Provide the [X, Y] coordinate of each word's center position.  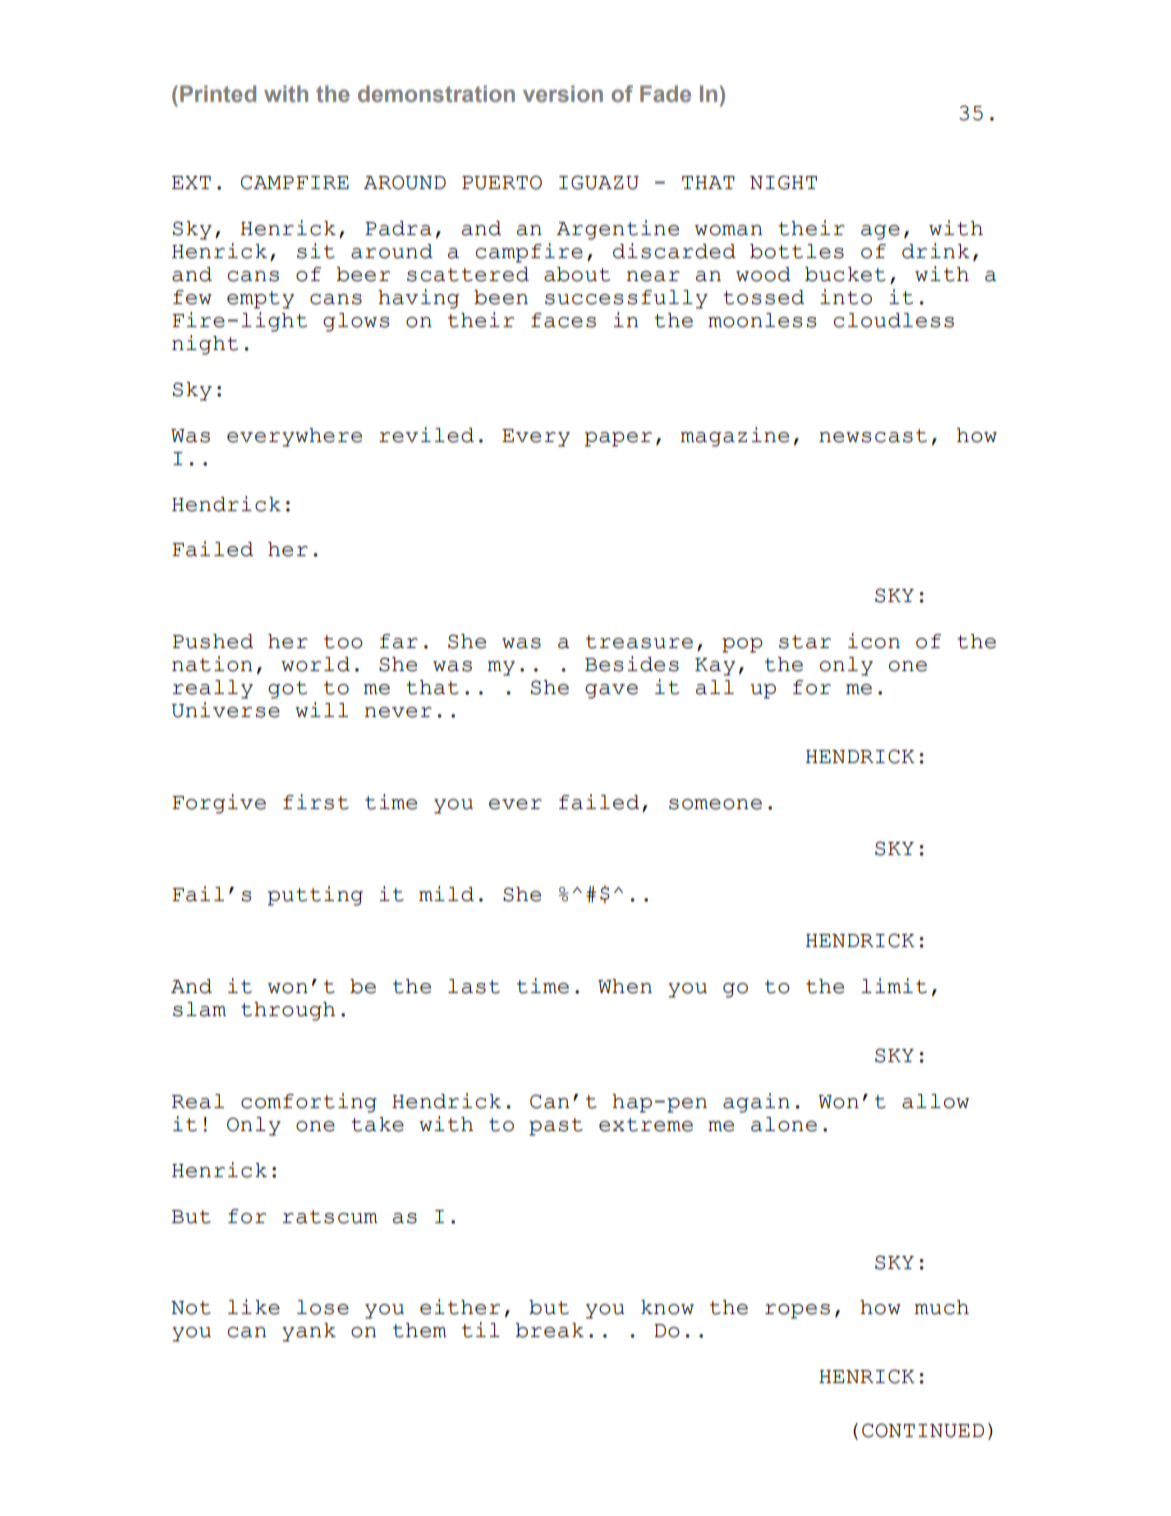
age [880, 232]
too [343, 642]
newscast [873, 436]
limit [894, 986]
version [563, 93]
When [625, 986]
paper [618, 439]
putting [315, 896]
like [254, 1307]
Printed [218, 93]
